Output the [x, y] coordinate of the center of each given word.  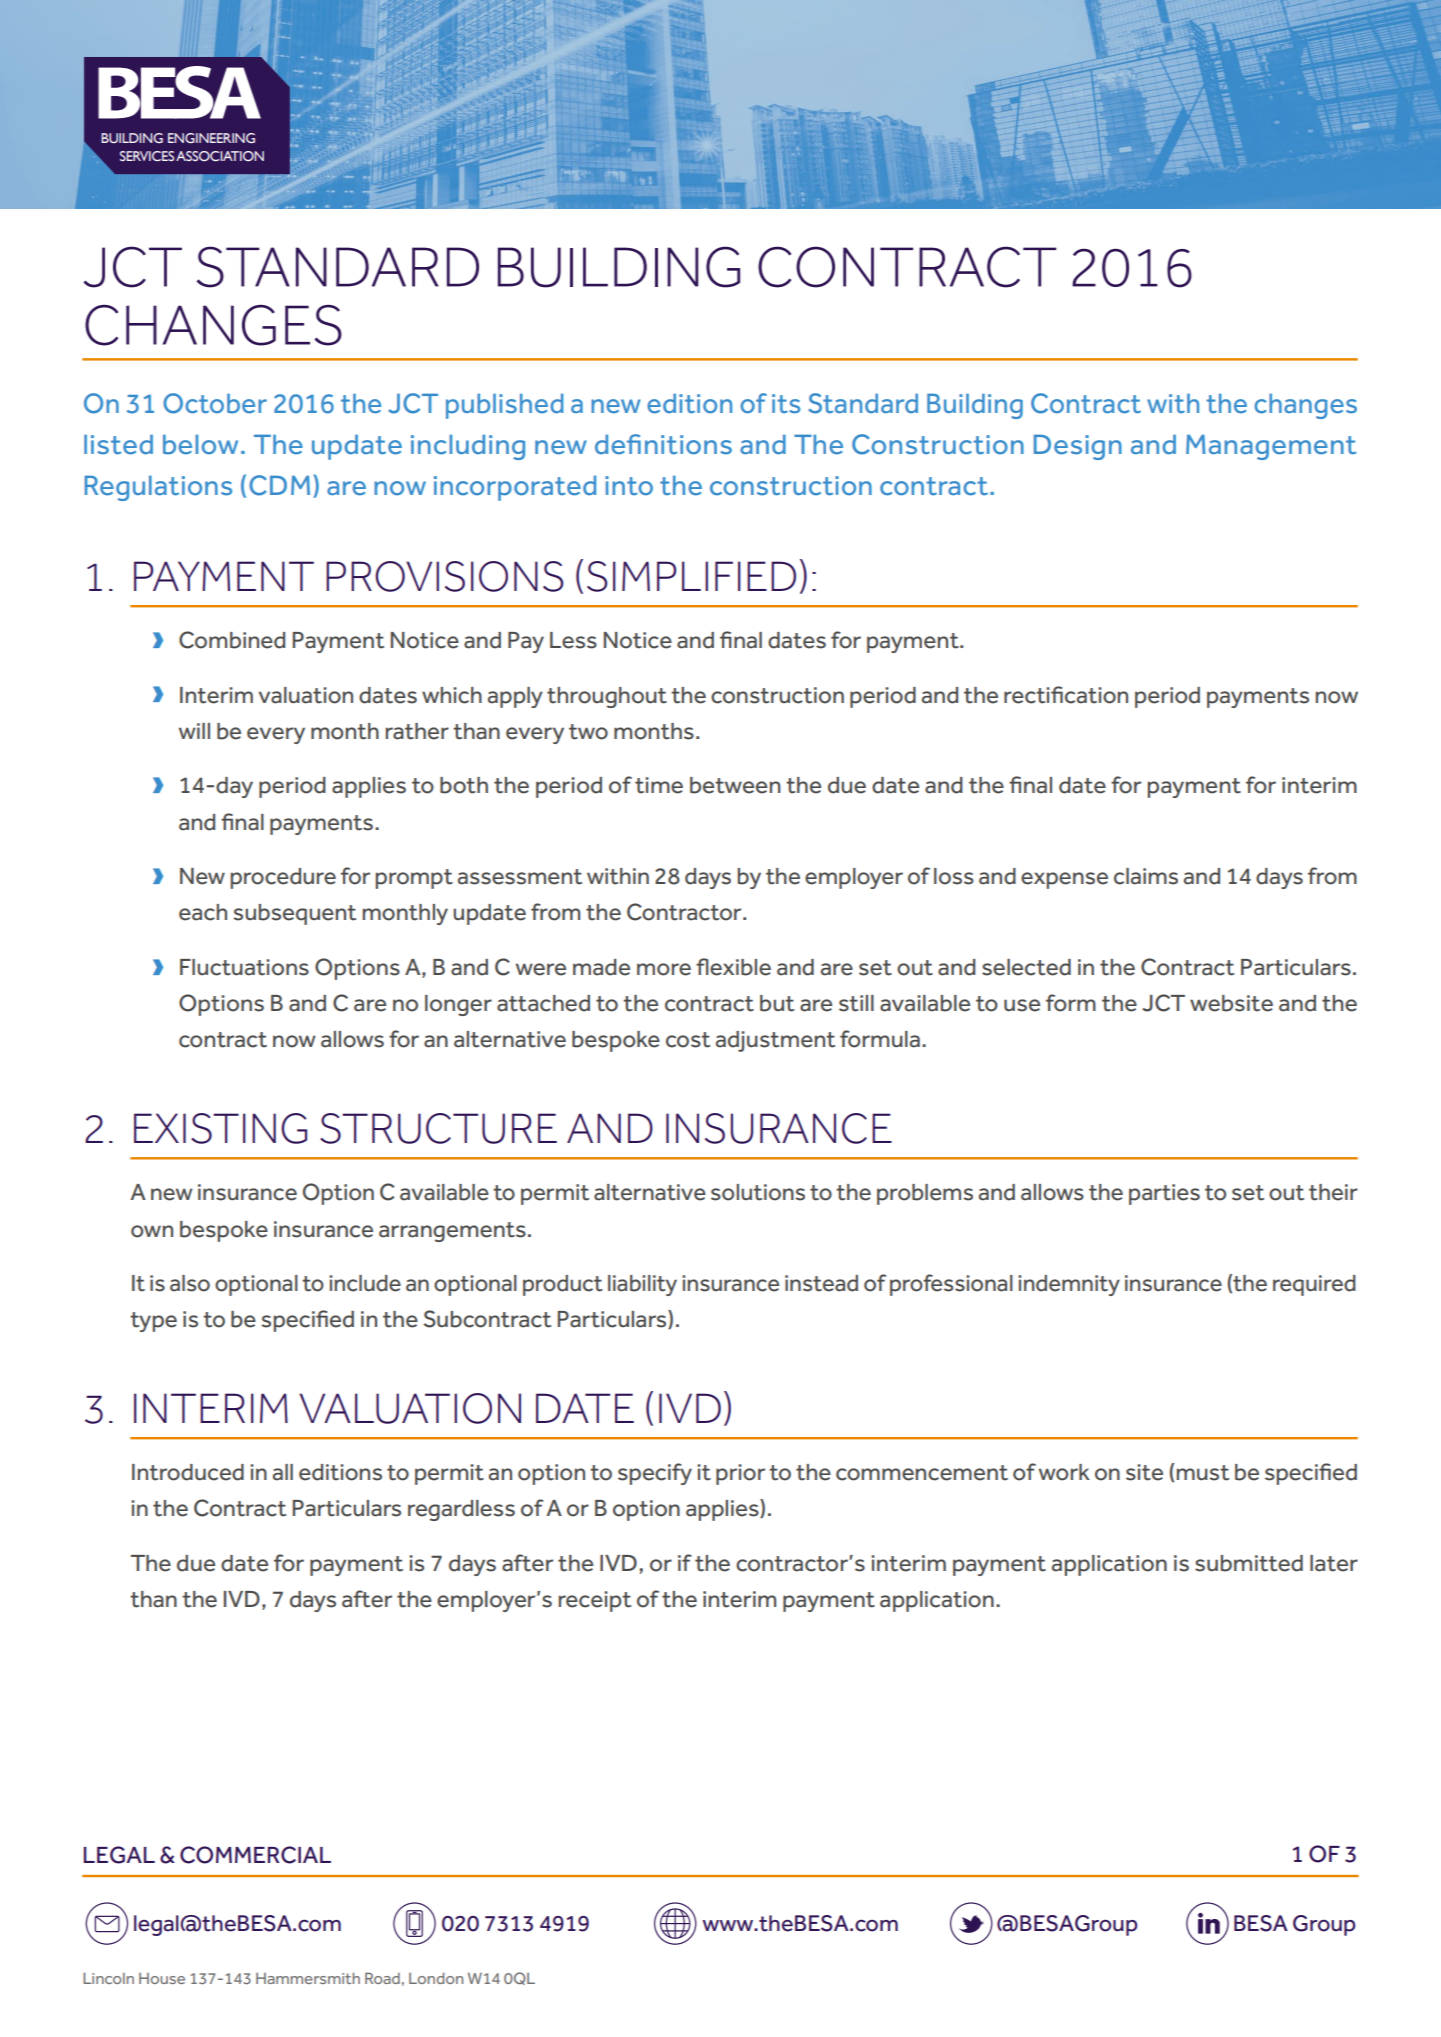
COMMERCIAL [255, 1855]
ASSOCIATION [220, 156]
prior [740, 1474]
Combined [232, 640]
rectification [1066, 695]
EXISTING [220, 1128]
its [786, 404]
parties [1164, 1194]
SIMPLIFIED [691, 576]
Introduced [188, 1472]
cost [688, 1040]
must [1203, 1473]
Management [1271, 447]
